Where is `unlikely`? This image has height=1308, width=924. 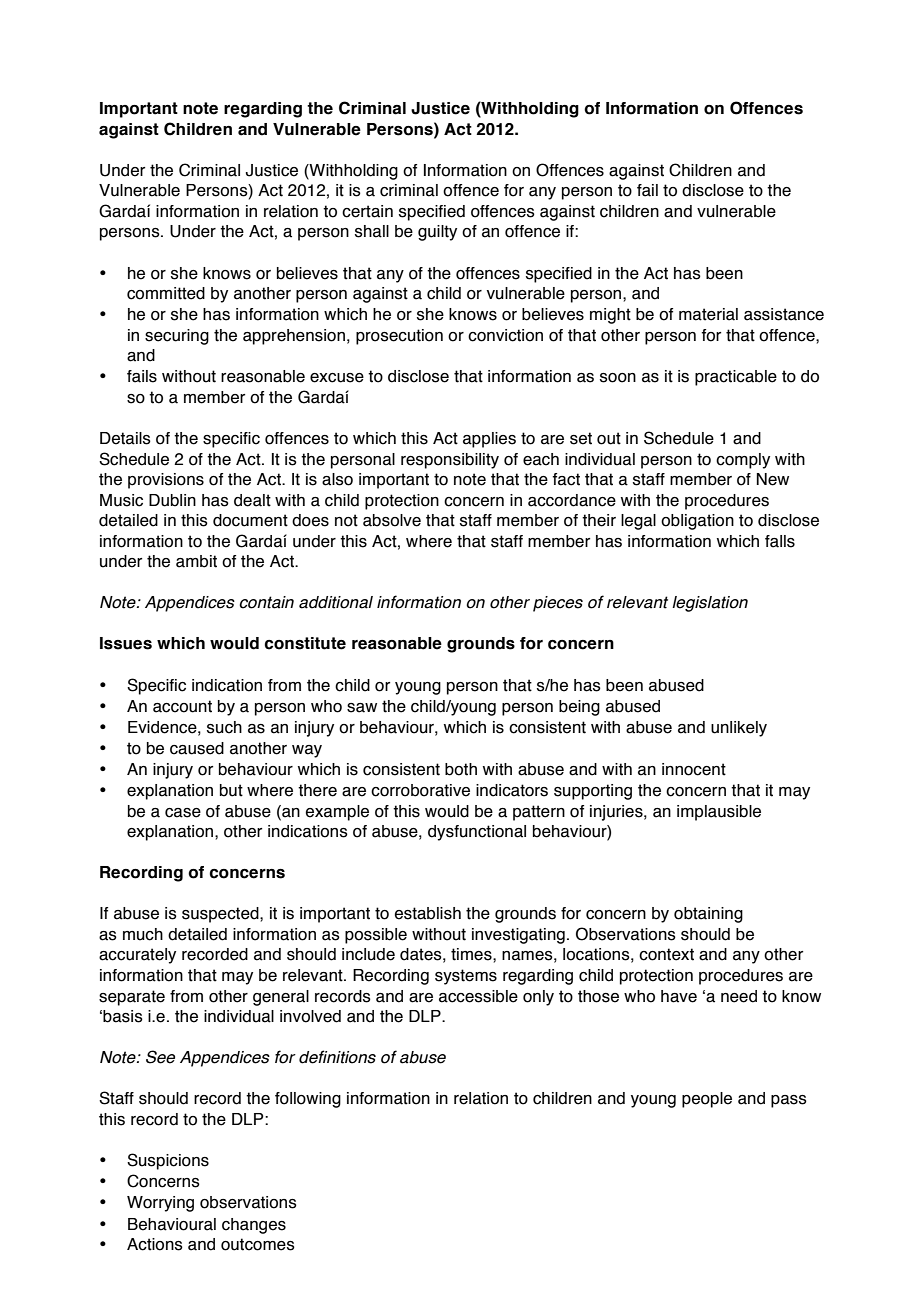
unlikely is located at coordinates (739, 729).
